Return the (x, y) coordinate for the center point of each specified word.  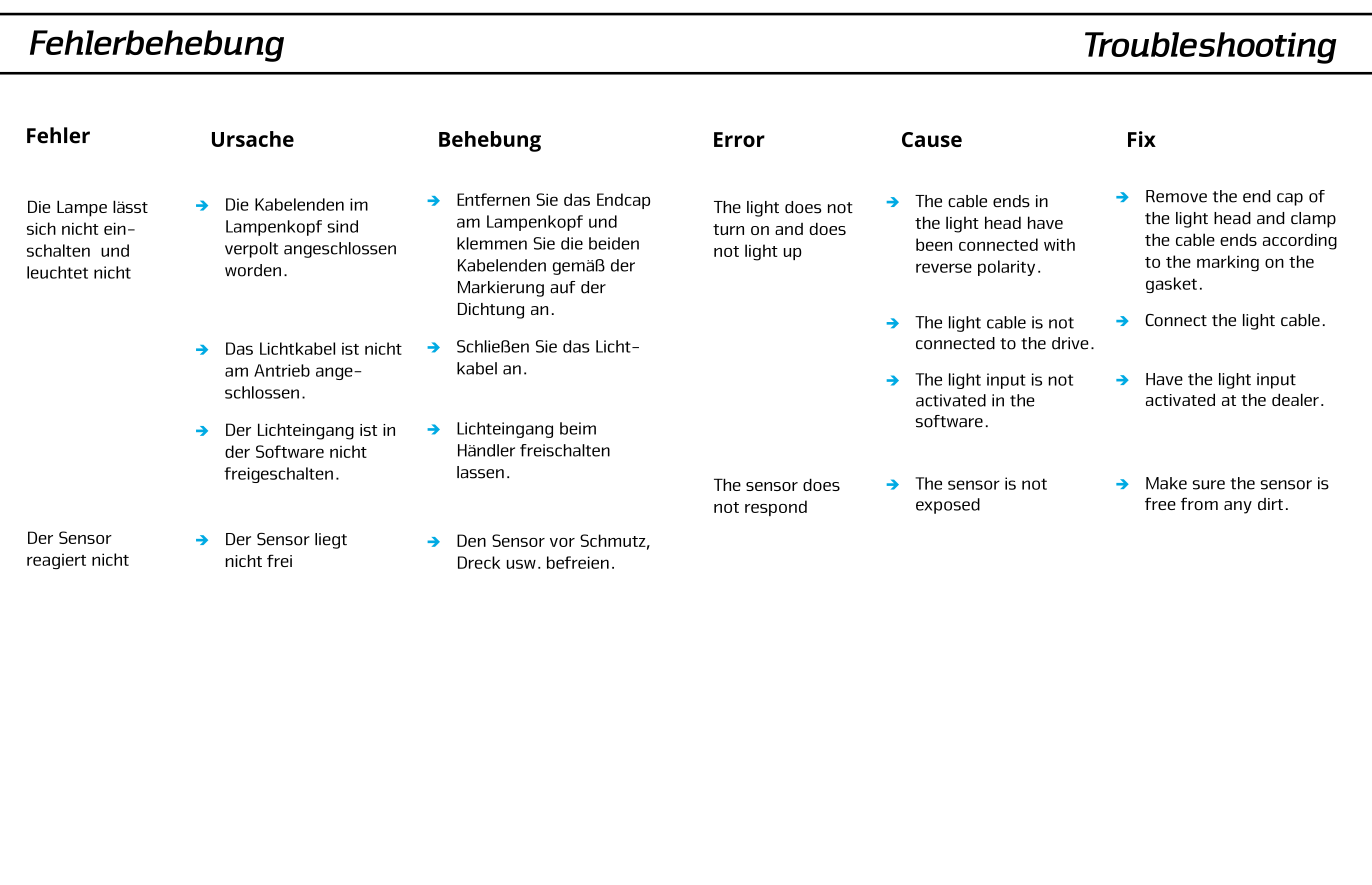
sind (342, 226)
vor (562, 542)
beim (578, 428)
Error (739, 139)
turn (728, 229)
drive (1070, 343)
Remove (1176, 196)
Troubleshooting (1211, 48)
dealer (1295, 399)
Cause (932, 139)
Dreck (479, 562)
